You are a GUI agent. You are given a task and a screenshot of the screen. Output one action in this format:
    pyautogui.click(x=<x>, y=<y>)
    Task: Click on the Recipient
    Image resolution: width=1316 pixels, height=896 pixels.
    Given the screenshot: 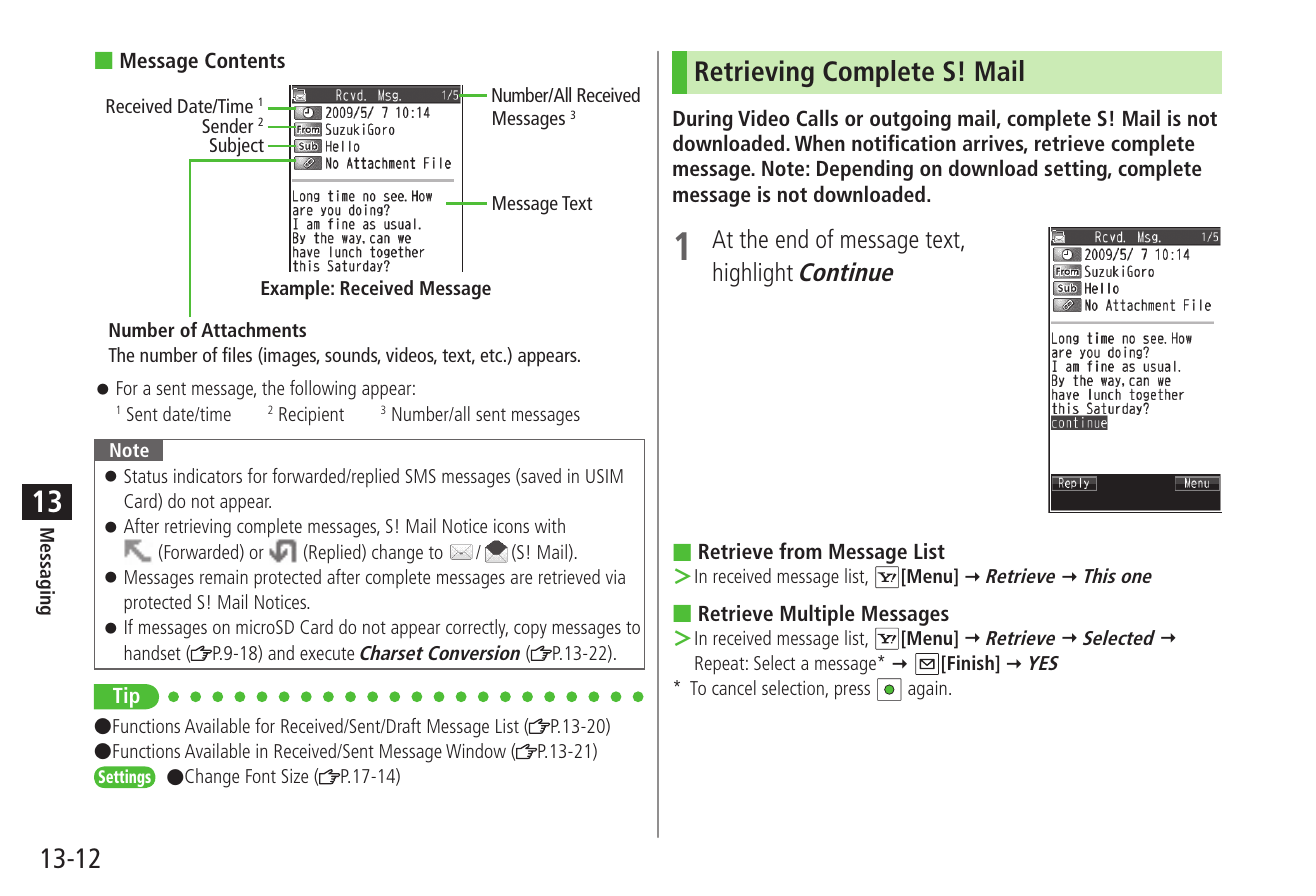 What is the action you would take?
    pyautogui.click(x=311, y=416)
